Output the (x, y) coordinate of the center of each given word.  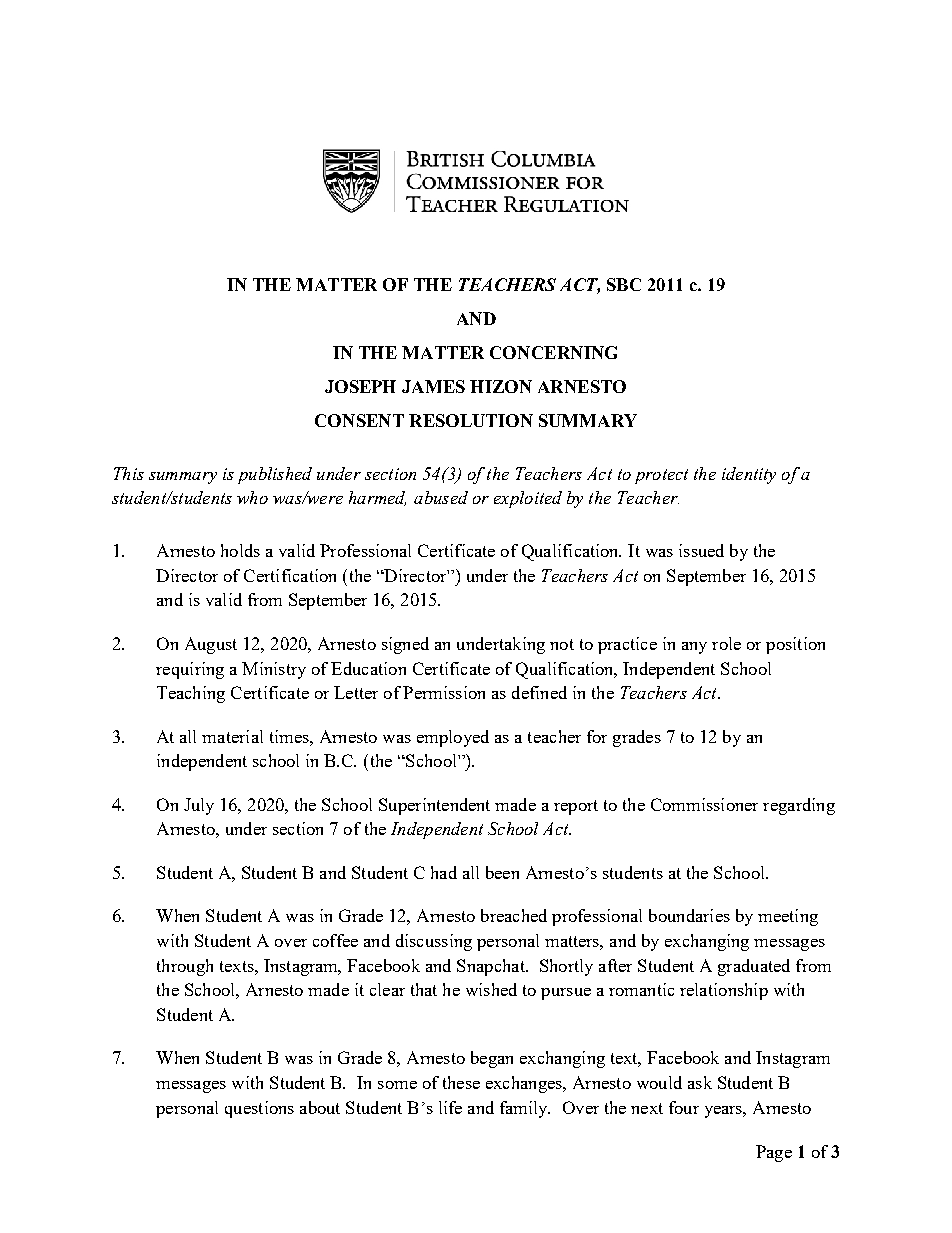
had (444, 872)
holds (240, 550)
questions (259, 1109)
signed (405, 645)
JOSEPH (360, 386)
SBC (624, 284)
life (450, 1107)
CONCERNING (553, 352)
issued (701, 550)
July (199, 806)
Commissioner (704, 804)
